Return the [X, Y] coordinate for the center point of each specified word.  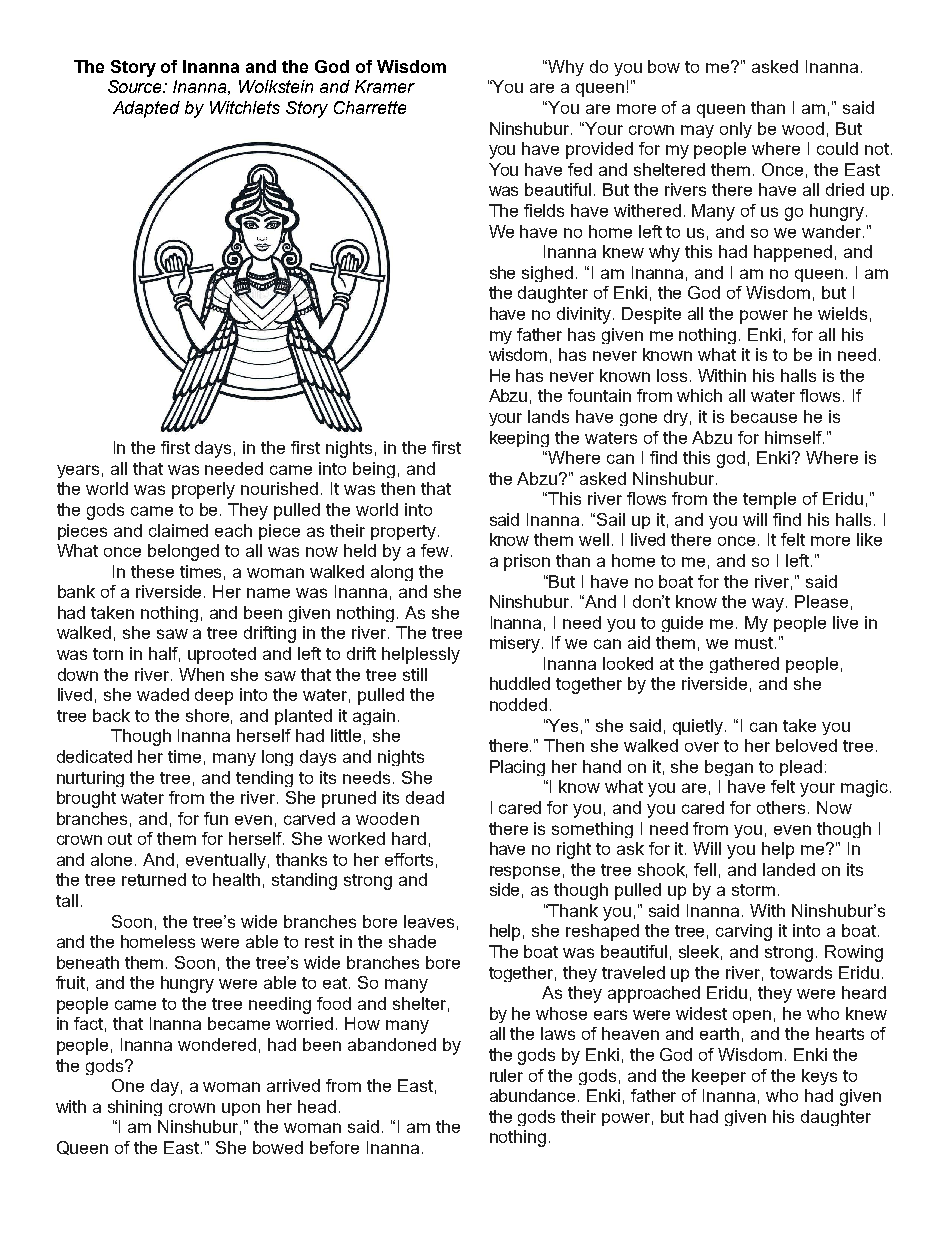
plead [801, 768]
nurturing [90, 779]
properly [203, 490]
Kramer [385, 86]
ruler [506, 1075]
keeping [519, 439]
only [736, 130]
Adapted [146, 109]
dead [425, 797]
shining [135, 1108]
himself [794, 437]
